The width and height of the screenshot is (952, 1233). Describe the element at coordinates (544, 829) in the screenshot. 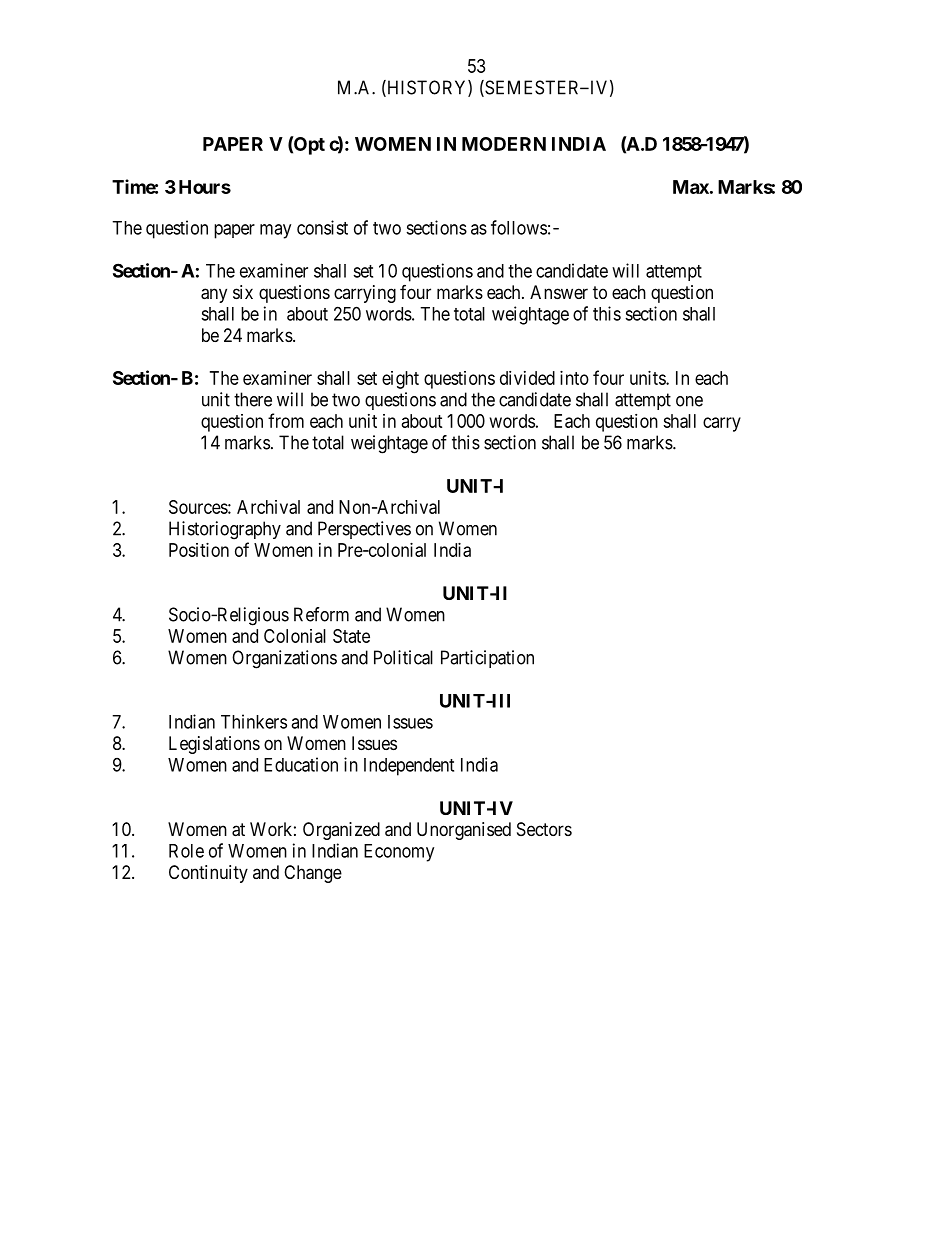

I see `Sectors` at that location.
